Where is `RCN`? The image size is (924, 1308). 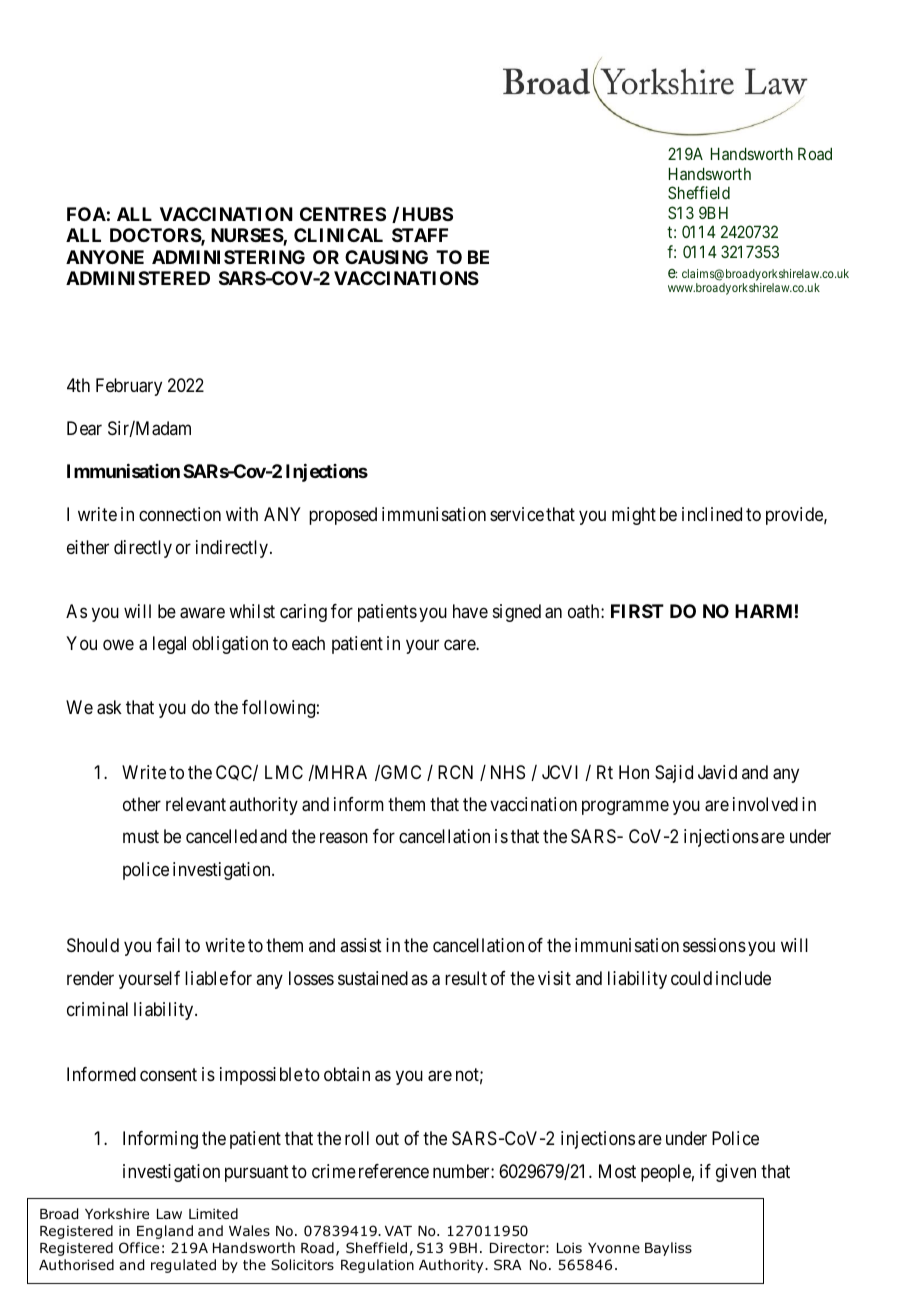
RCN is located at coordinates (455, 772).
